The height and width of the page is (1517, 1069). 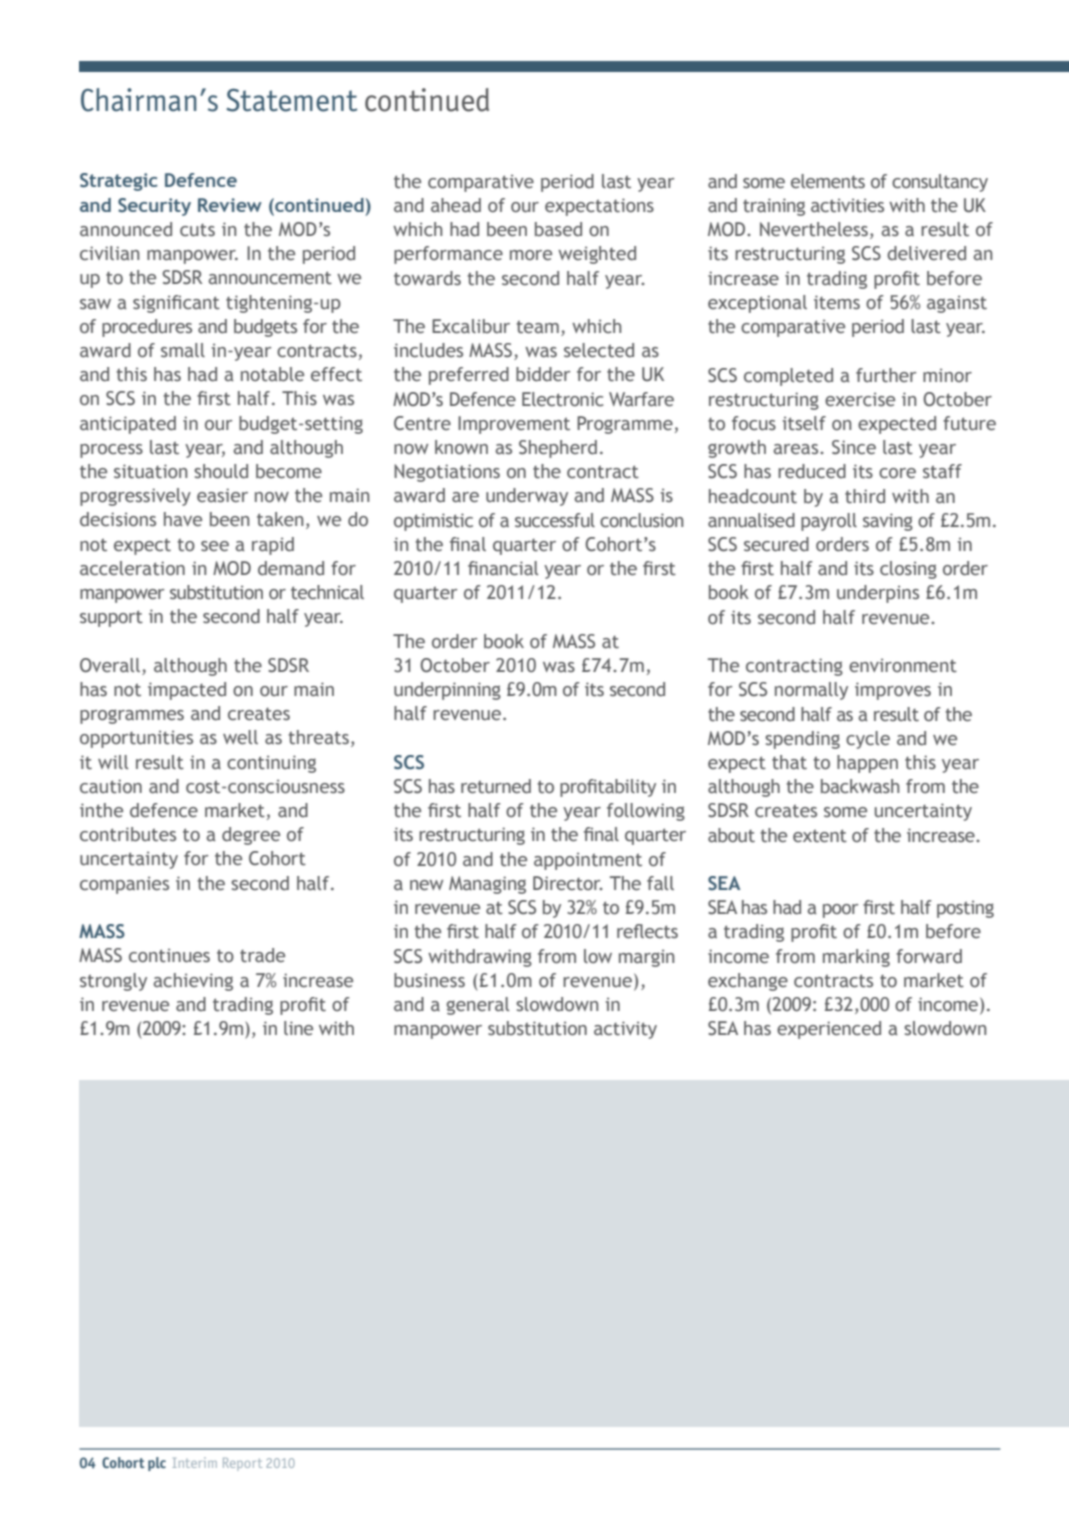 What do you see at coordinates (828, 181) in the page?
I see `elements` at bounding box center [828, 181].
